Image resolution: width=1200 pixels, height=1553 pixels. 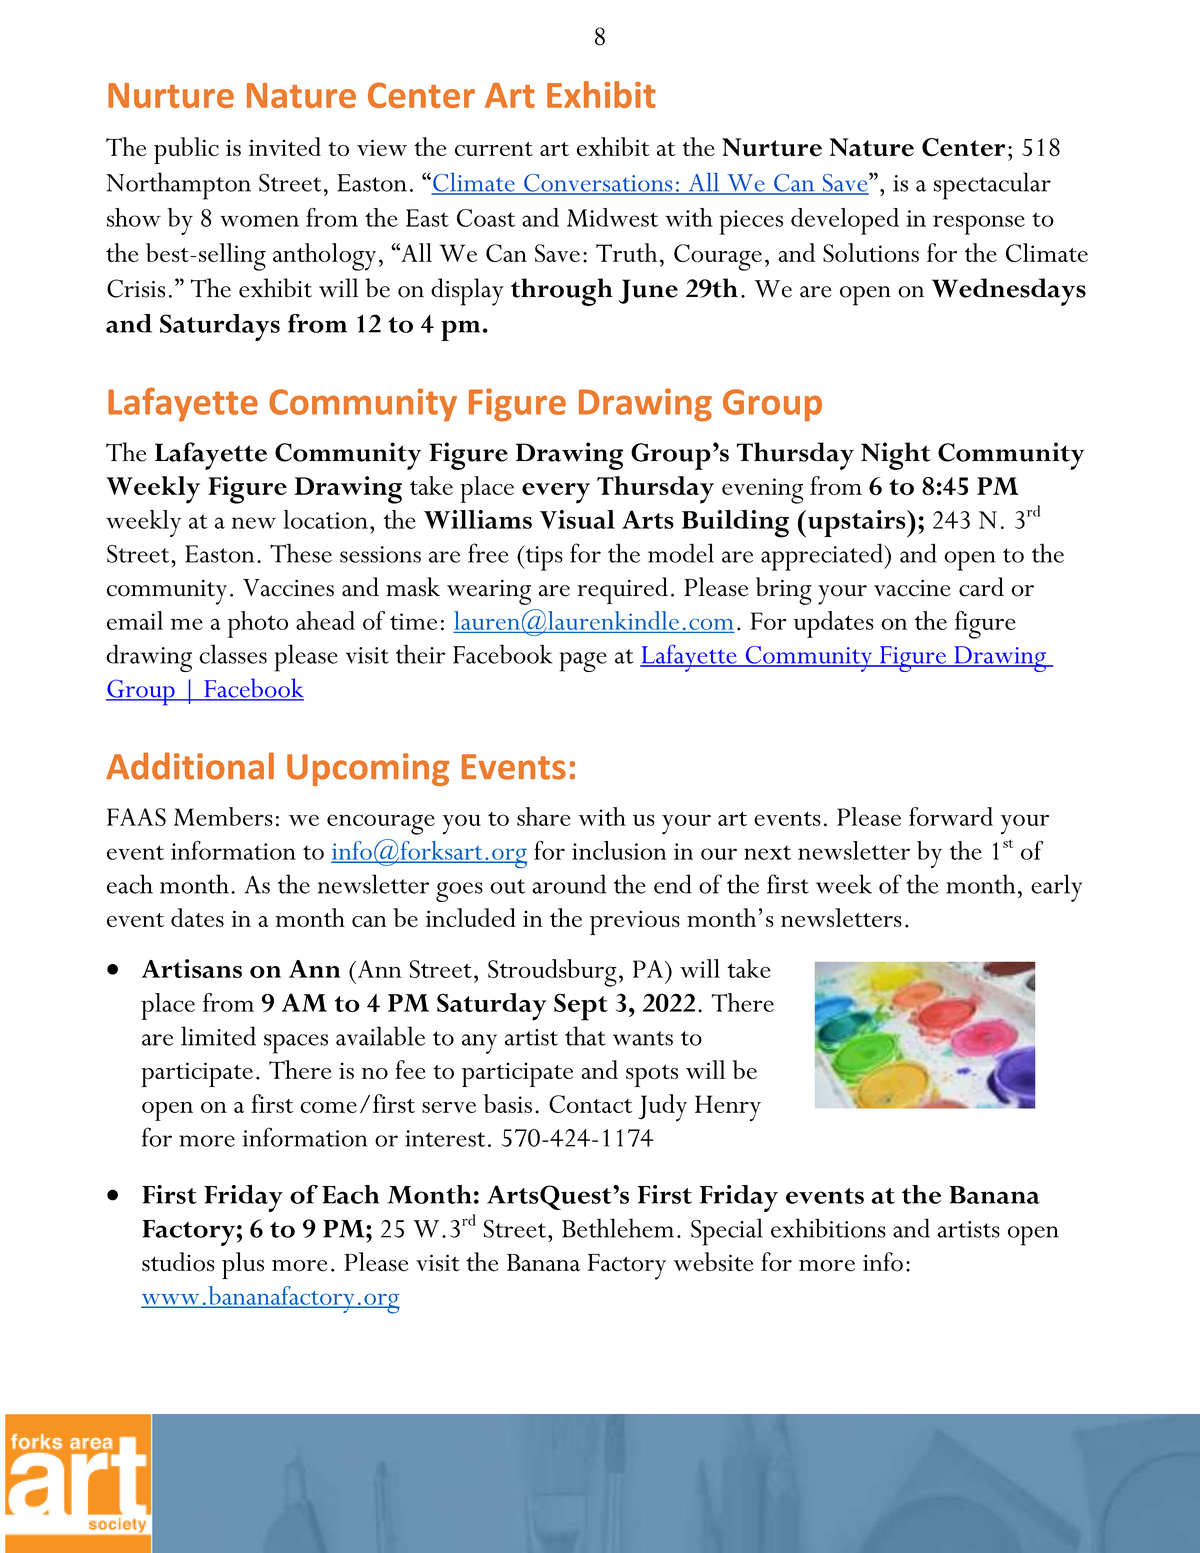 I want to click on plus, so click(x=243, y=1265).
